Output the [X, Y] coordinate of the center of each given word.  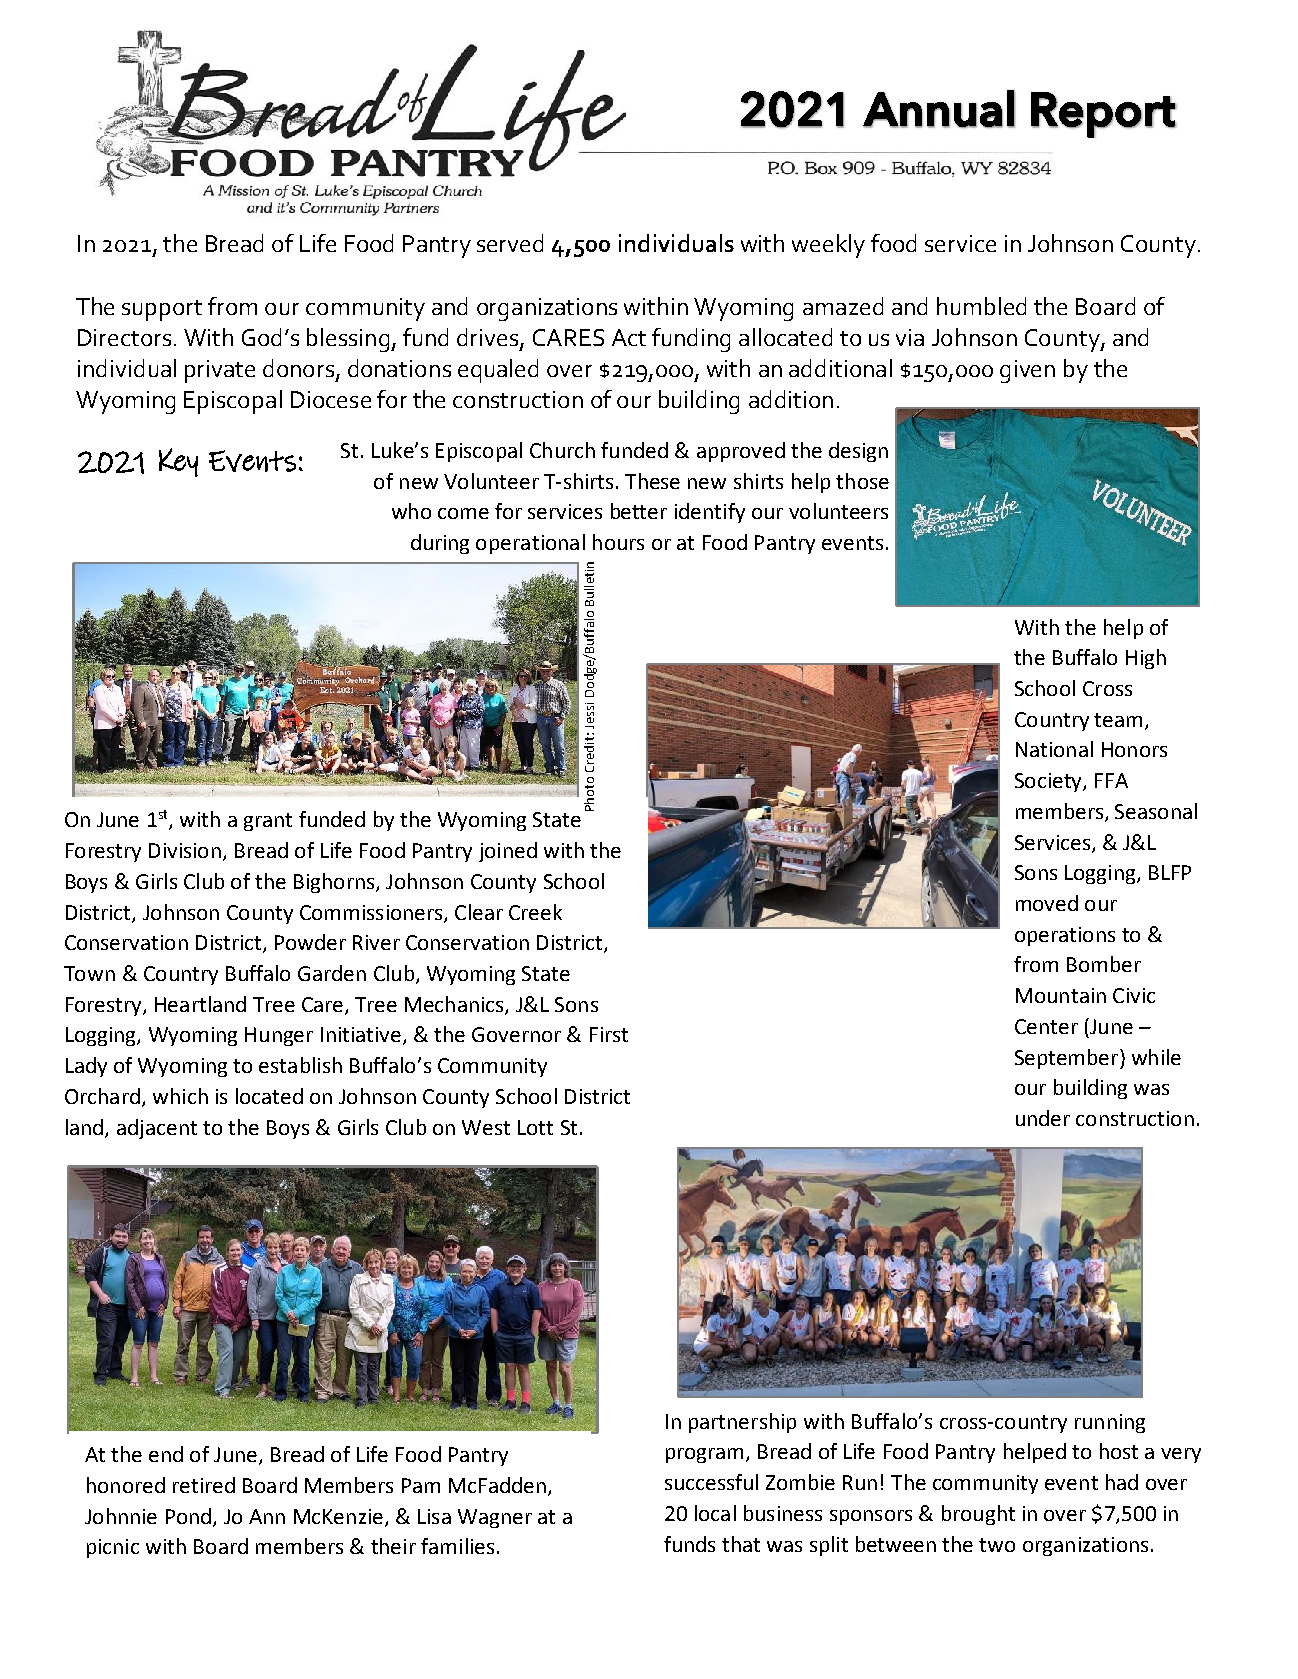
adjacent [157, 1129]
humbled [981, 306]
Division [185, 850]
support [162, 310]
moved [1047, 903]
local [715, 1513]
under [1043, 1118]
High [1146, 659]
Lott [535, 1127]
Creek [535, 912]
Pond [188, 1516]
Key [178, 462]
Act [629, 337]
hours [618, 542]
